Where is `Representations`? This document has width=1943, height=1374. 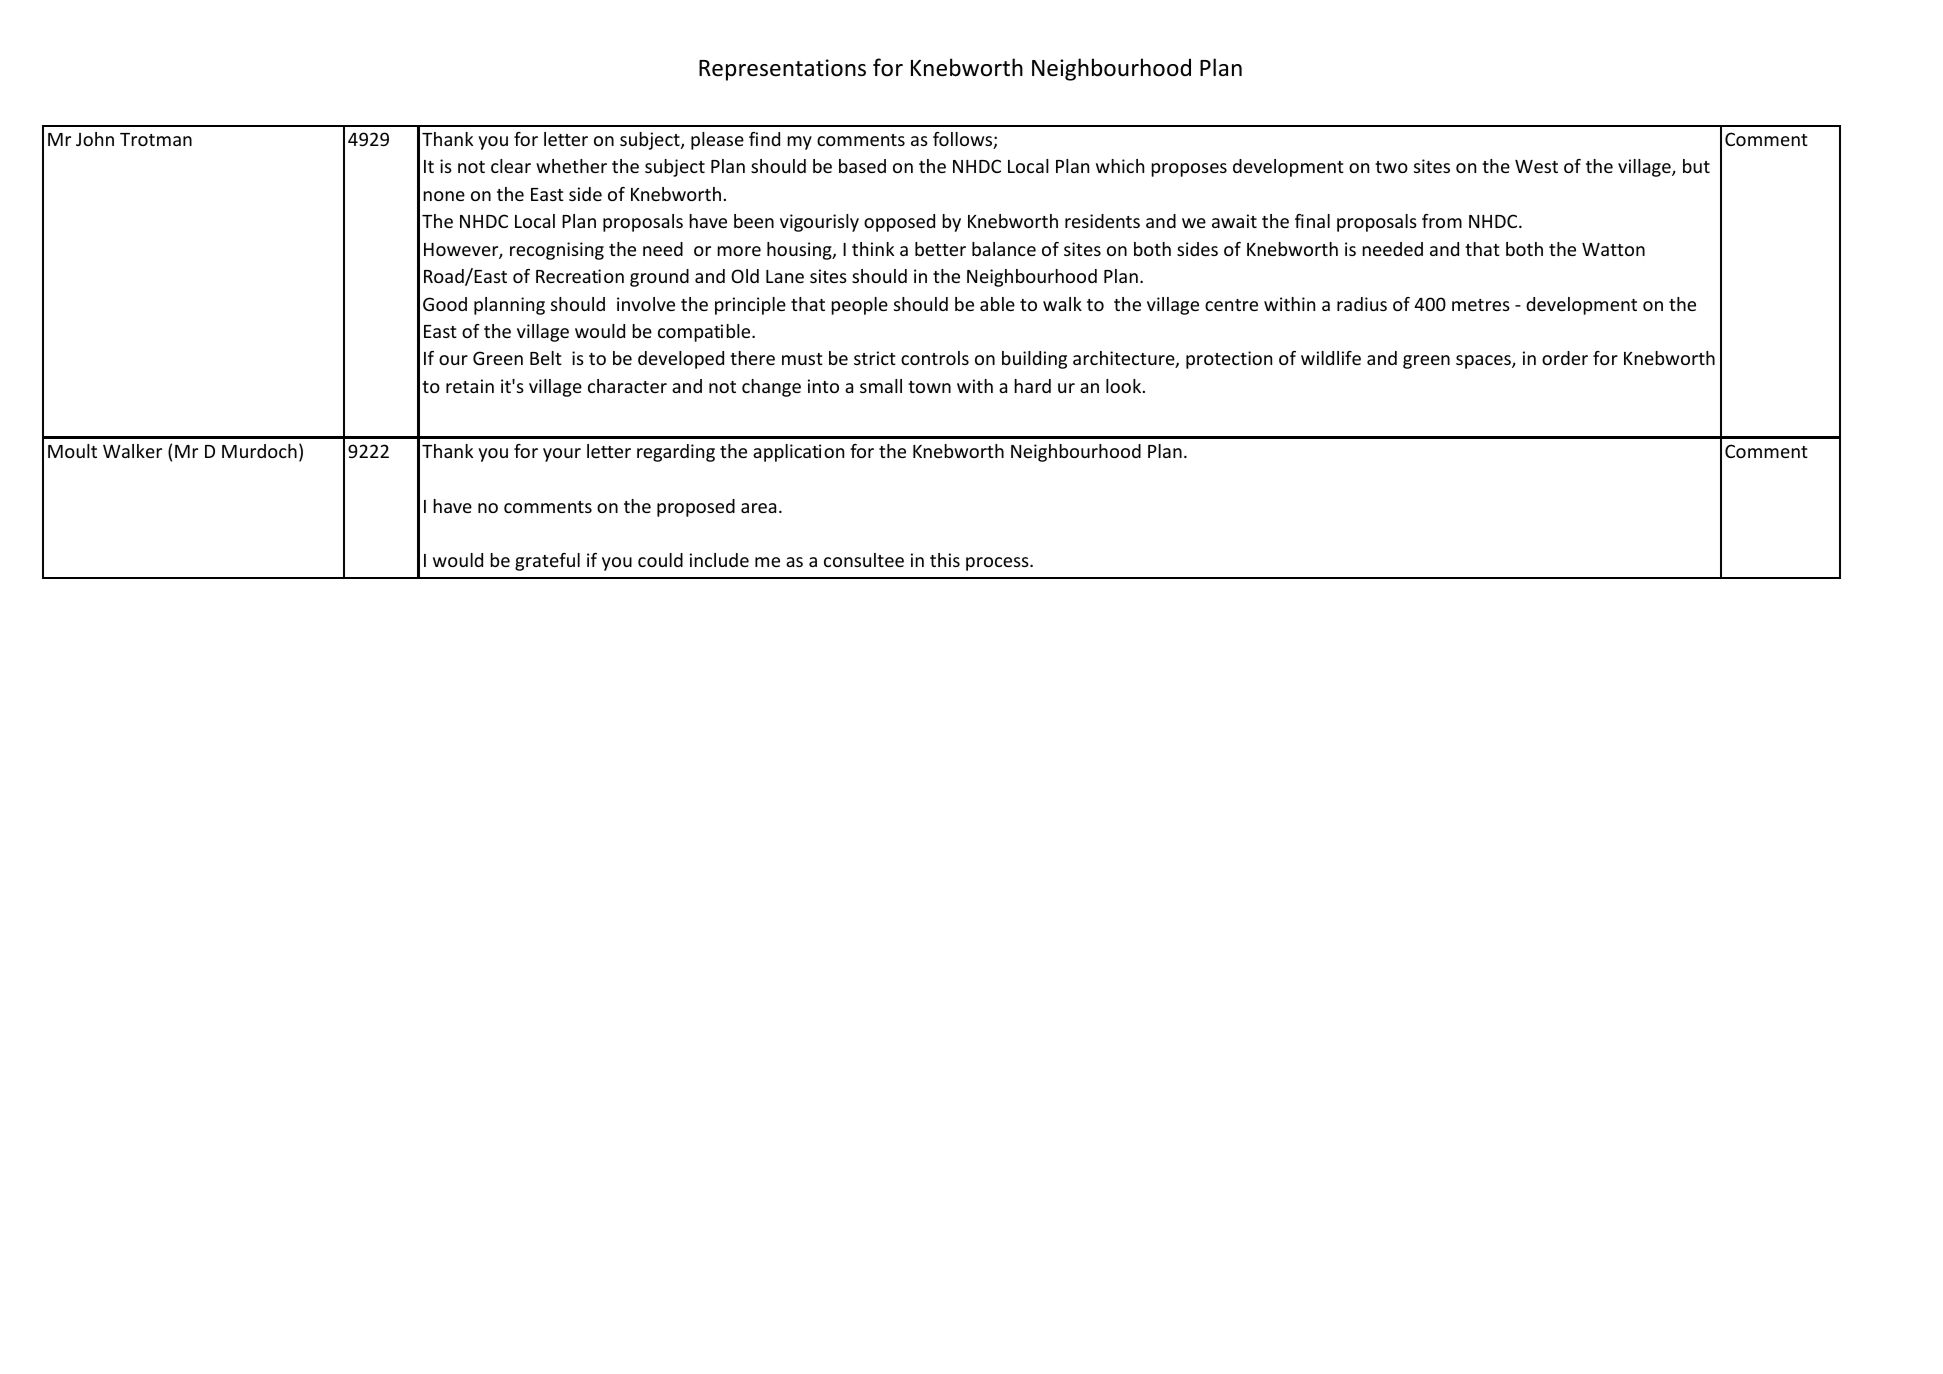
Representations is located at coordinates (782, 70).
